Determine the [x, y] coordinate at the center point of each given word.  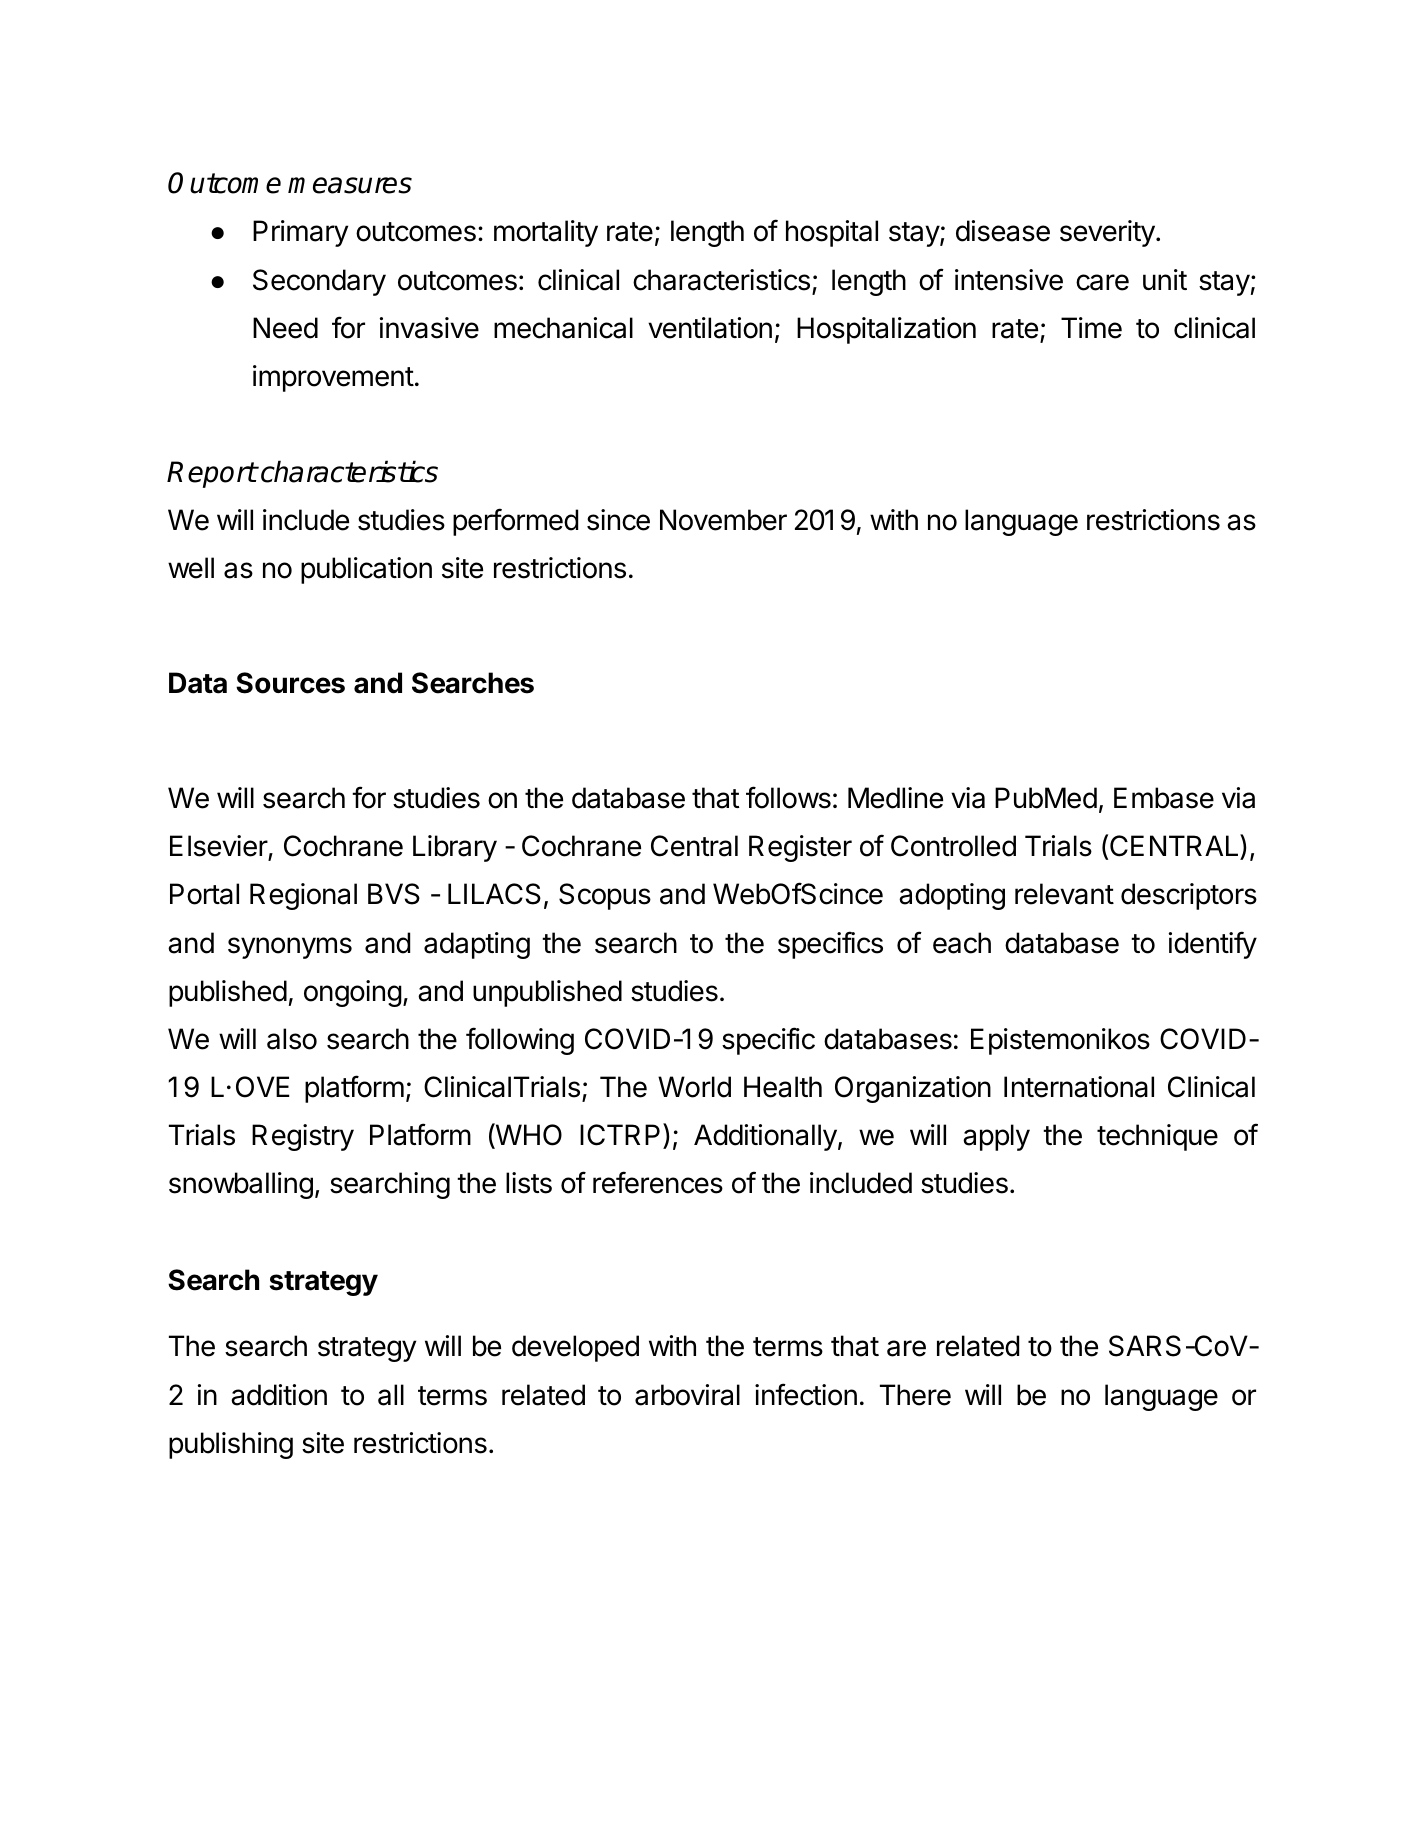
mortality [546, 233]
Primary [300, 233]
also [292, 1039]
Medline [895, 798]
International [1079, 1087]
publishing [231, 1445]
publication [366, 570]
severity [1107, 233]
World [694, 1087]
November [723, 520]
